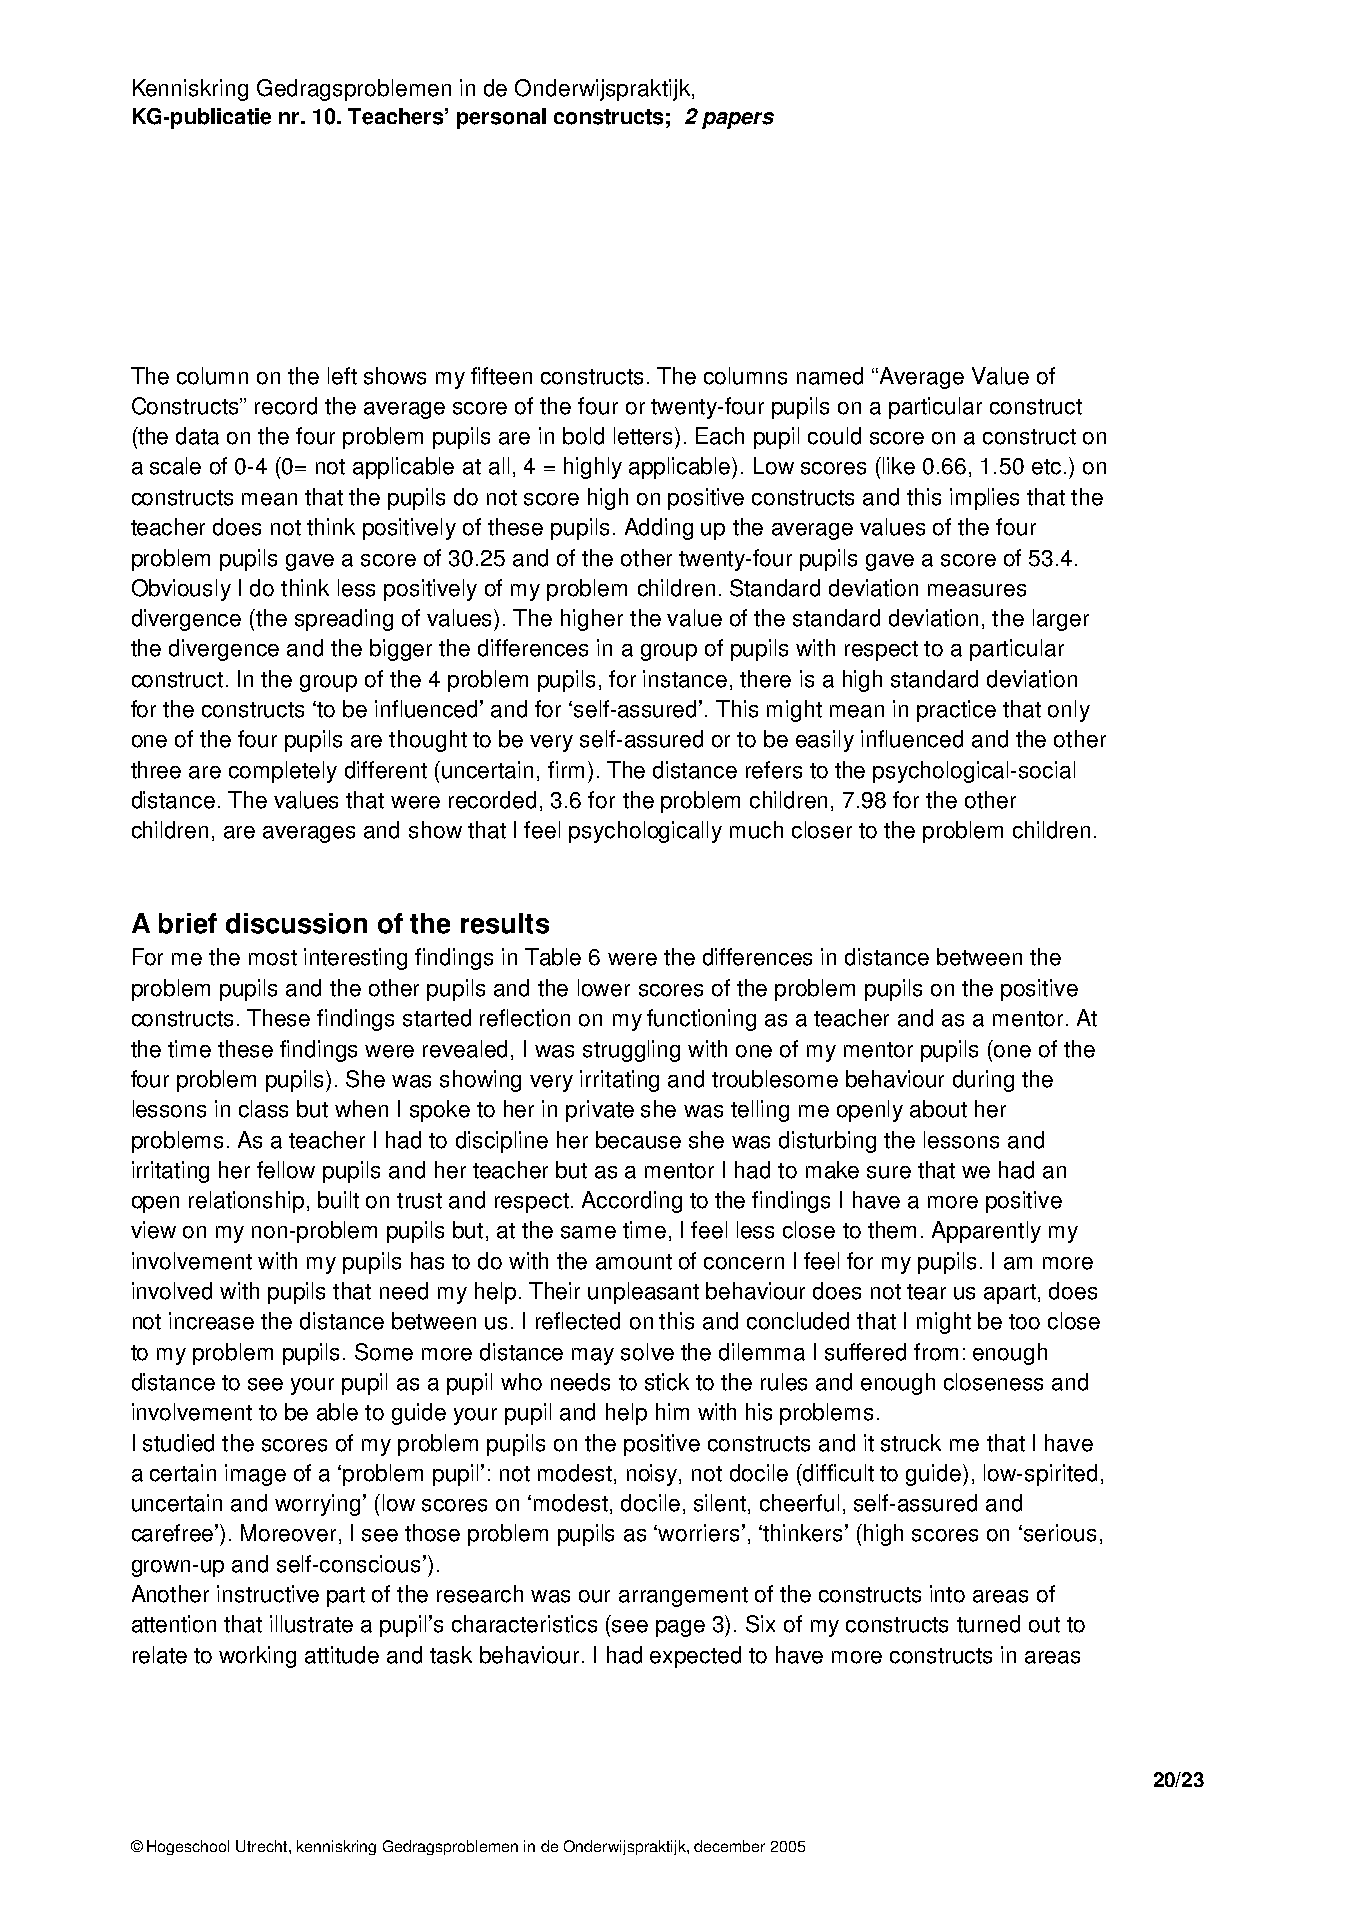 This screenshot has height=1930, width=1364. What do you see at coordinates (638, 1140) in the screenshot?
I see `because` at bounding box center [638, 1140].
